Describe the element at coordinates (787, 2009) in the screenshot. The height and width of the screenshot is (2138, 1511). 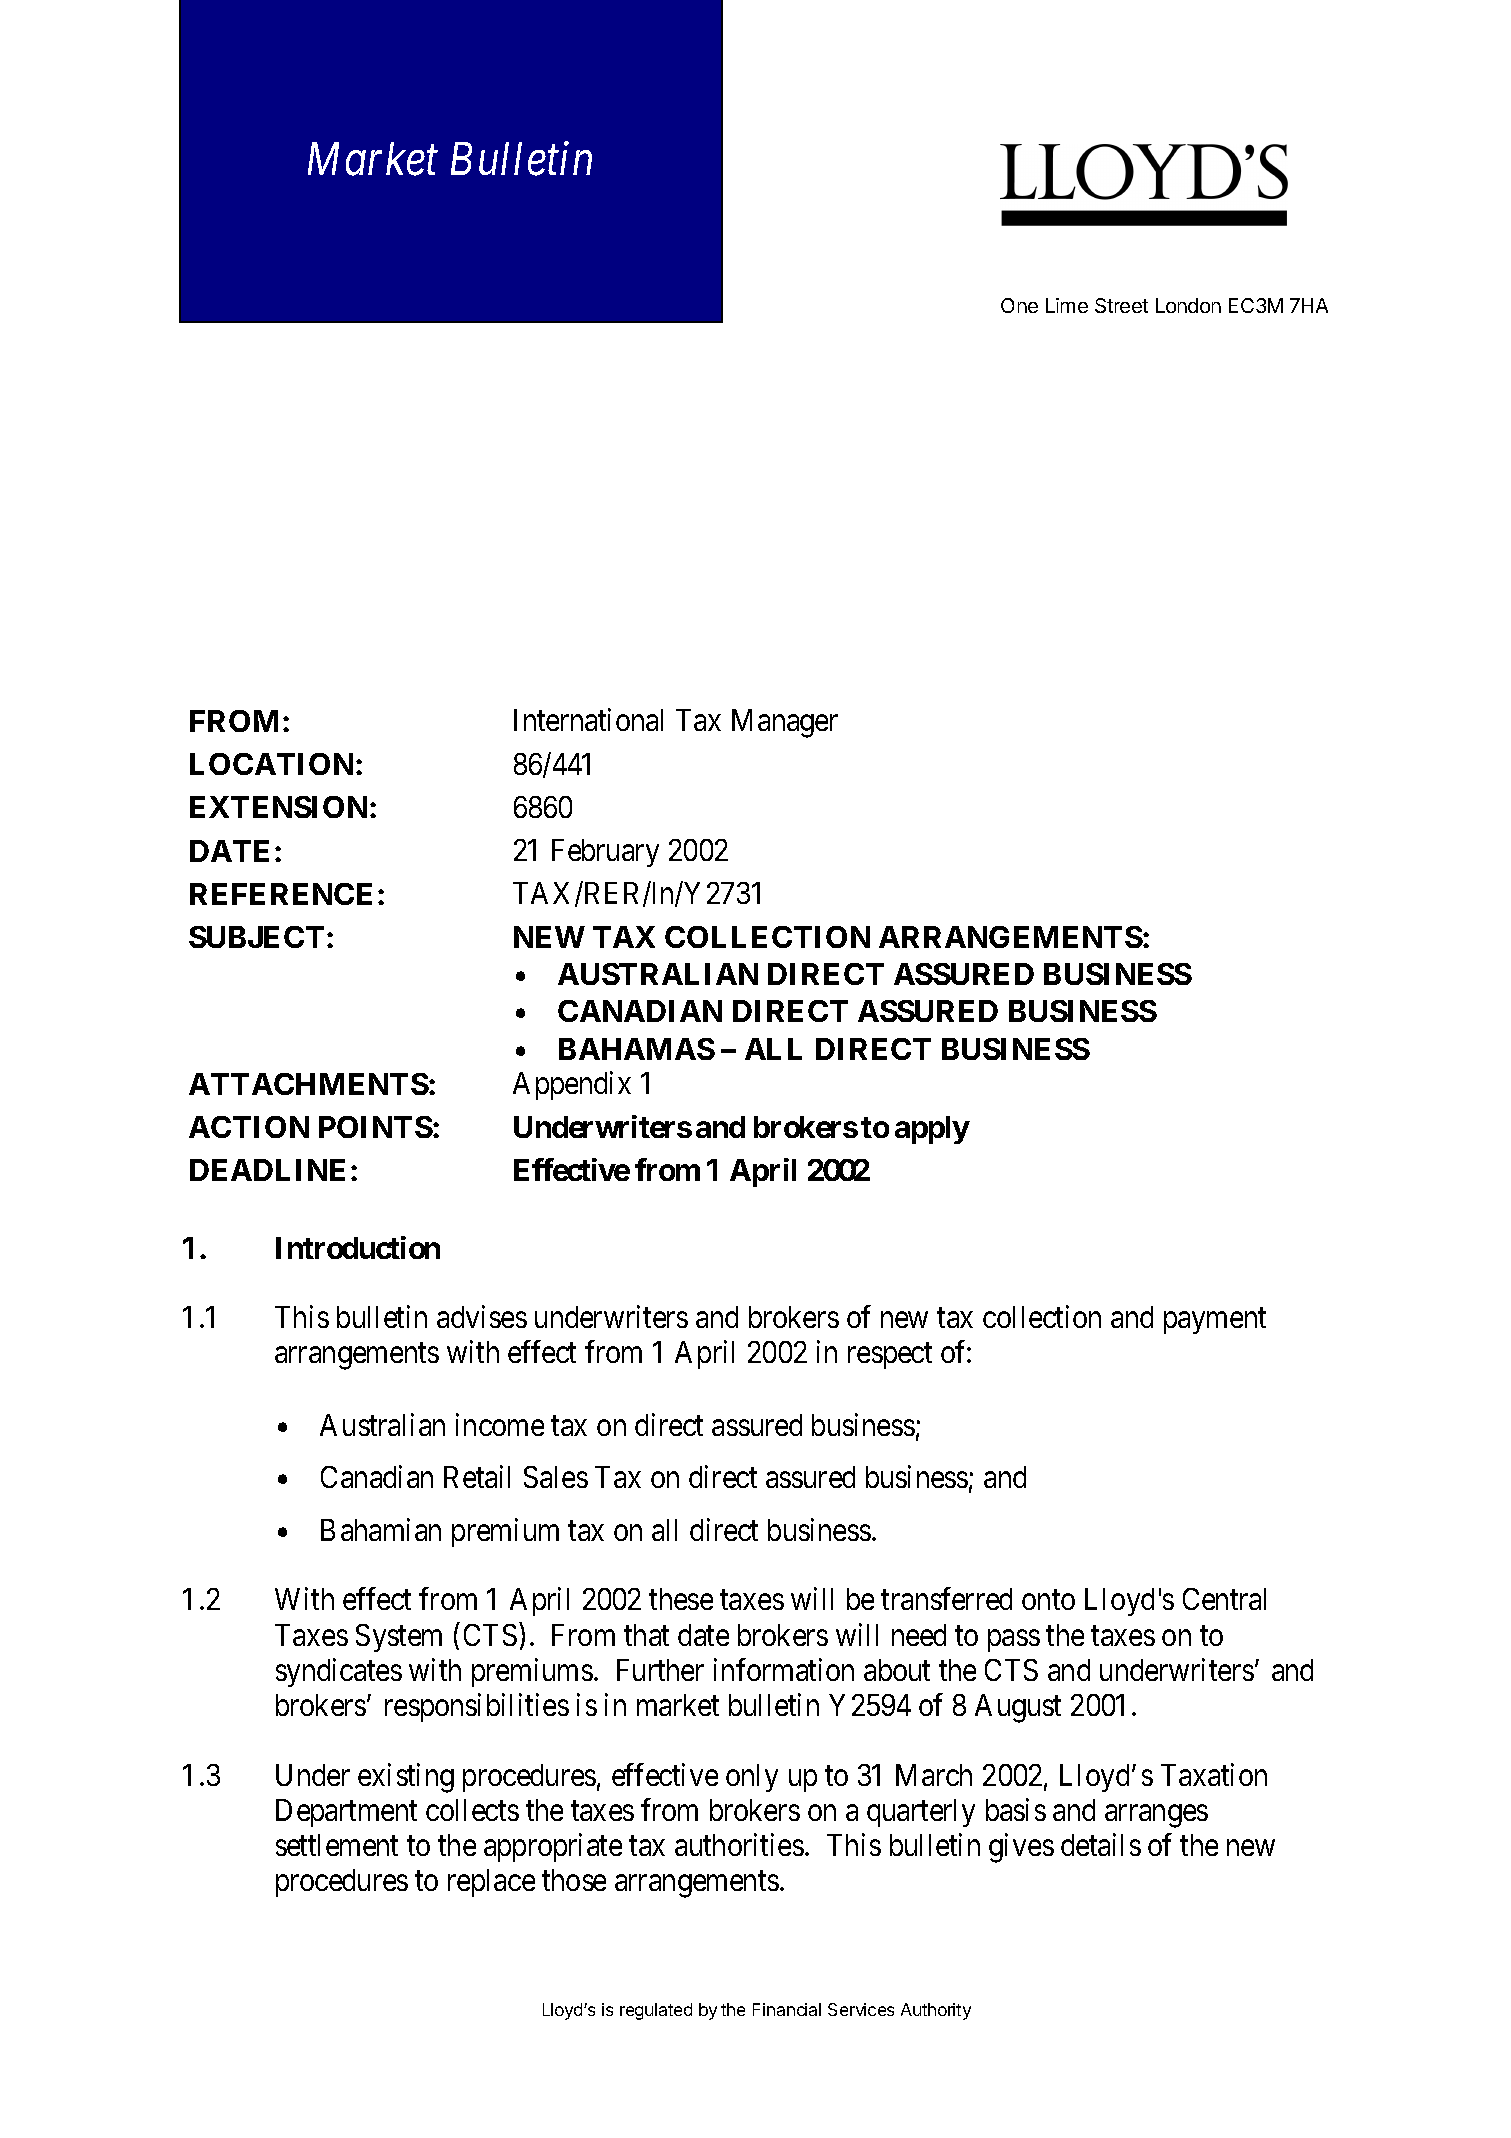
I see `Financial` at that location.
